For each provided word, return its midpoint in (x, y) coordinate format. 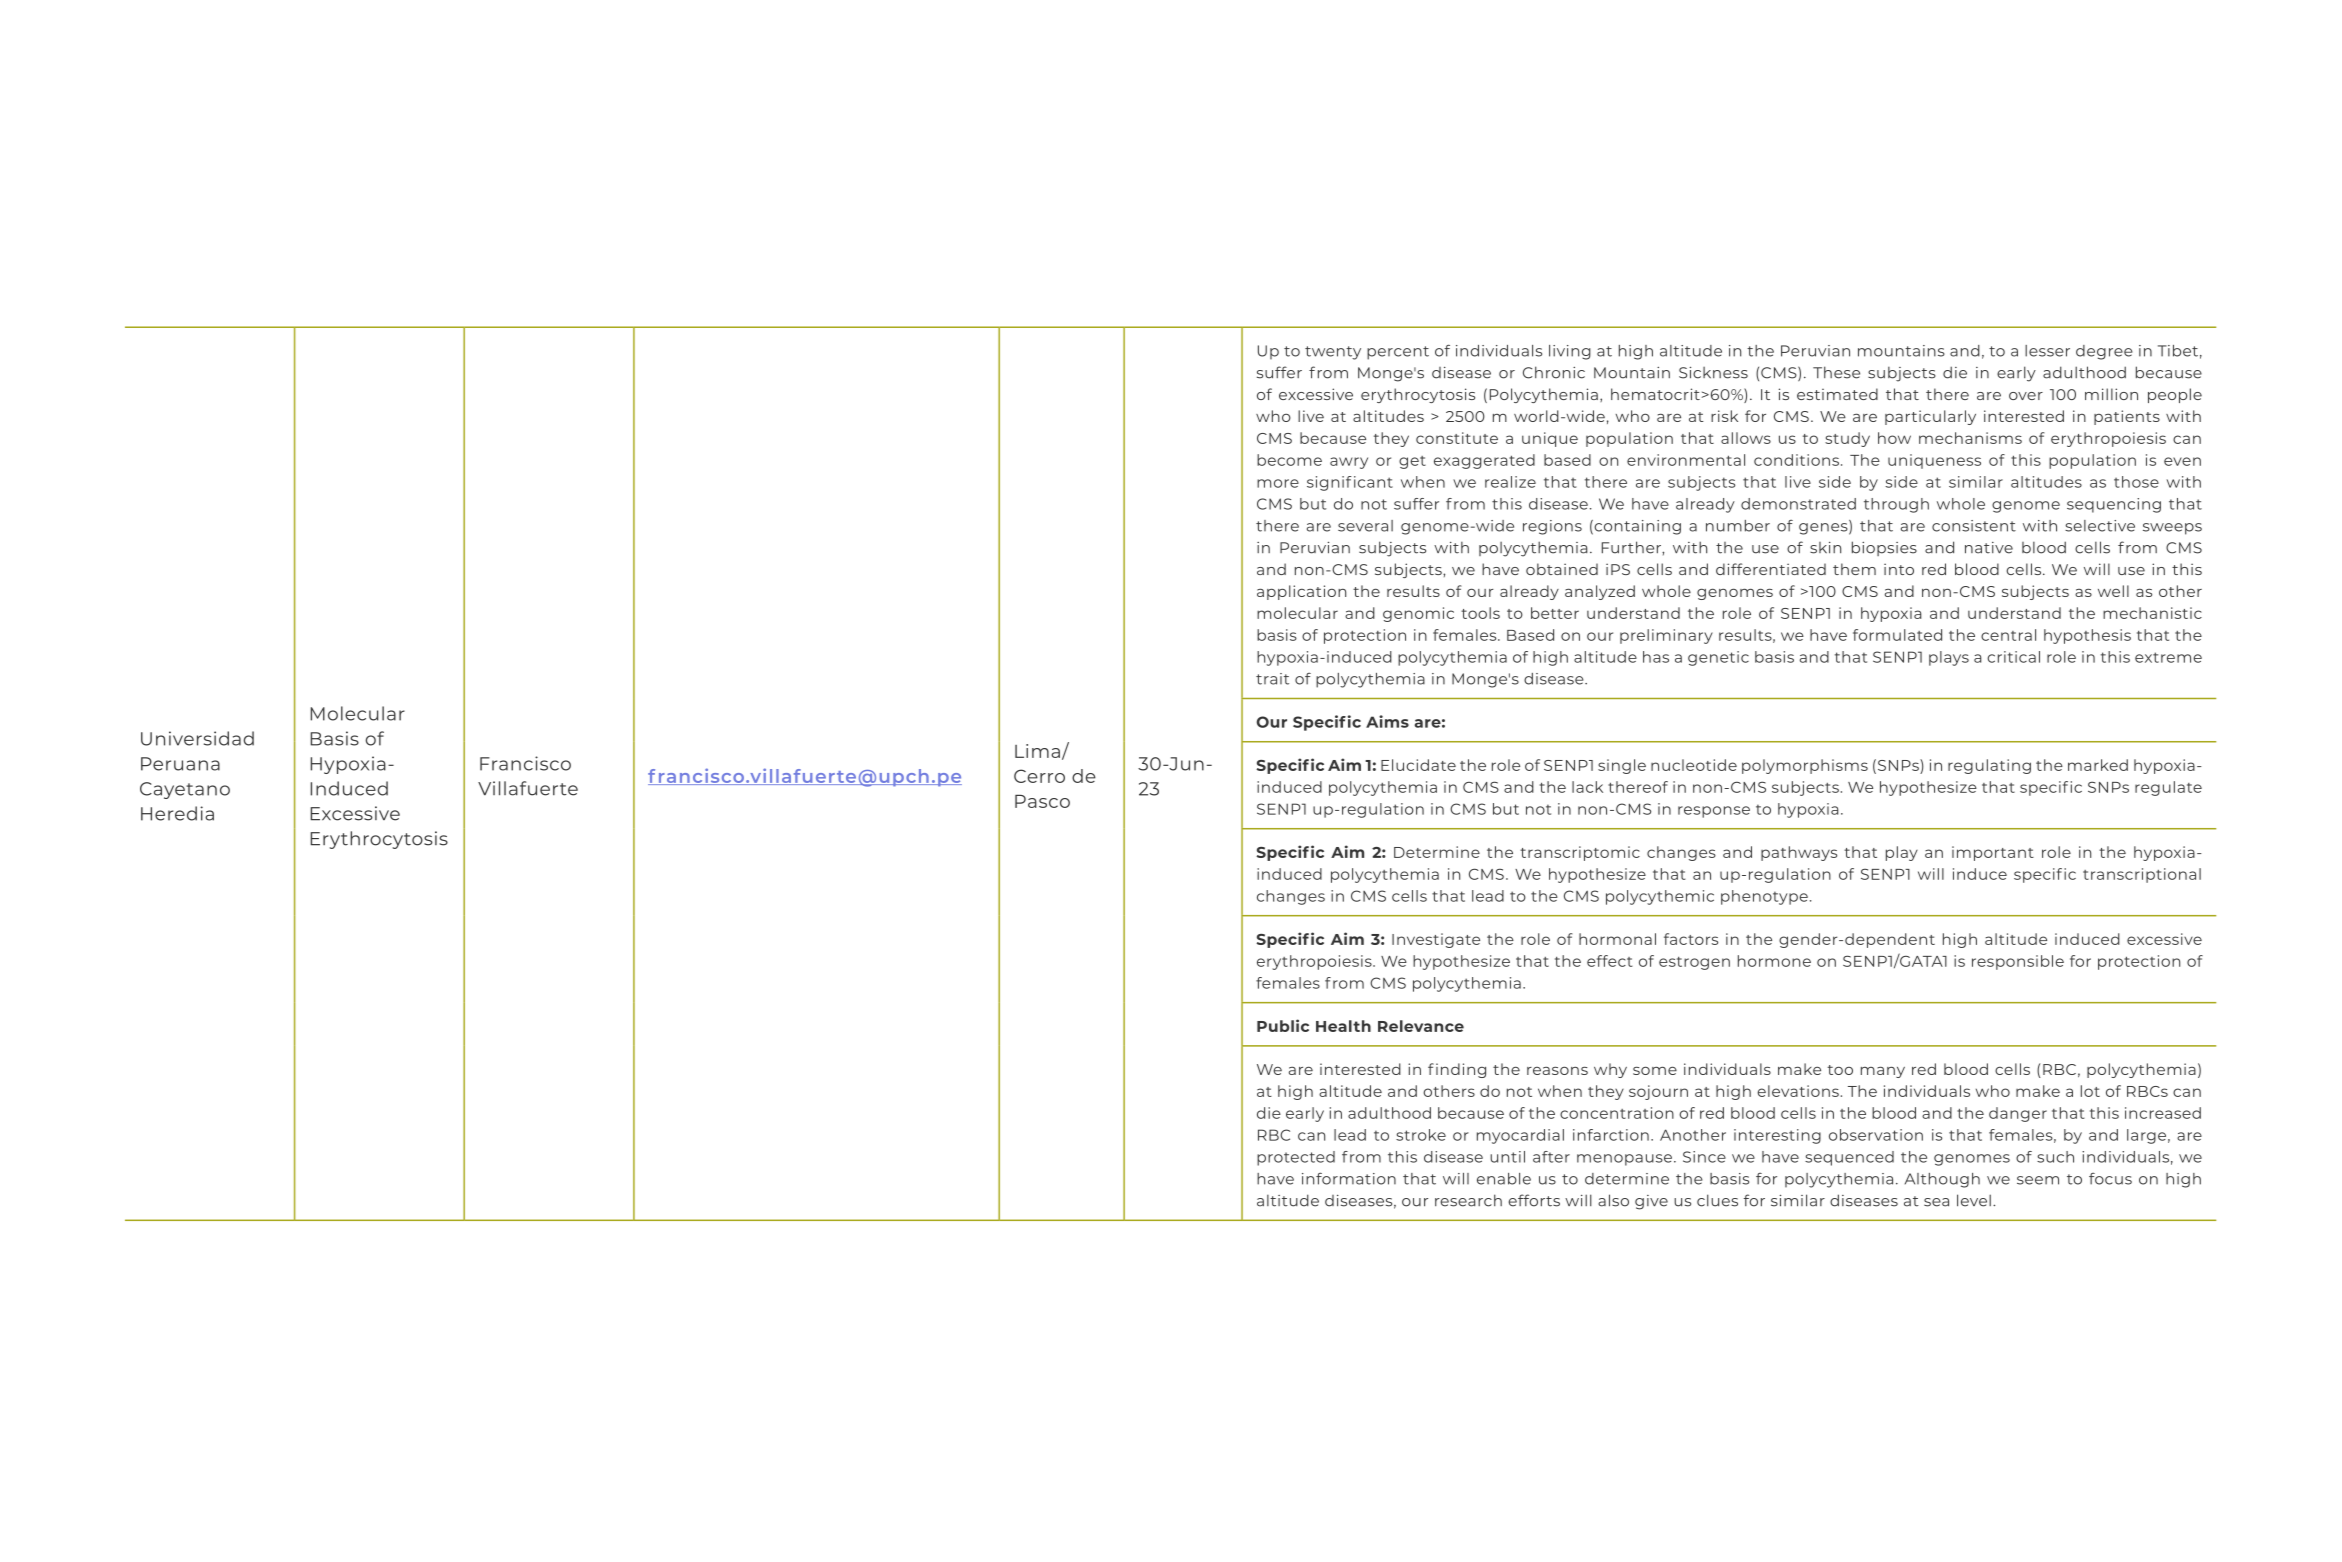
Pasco (1042, 801)
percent (1398, 353)
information (1349, 1178)
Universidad (197, 738)
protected (1296, 1158)
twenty (1333, 353)
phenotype (1764, 897)
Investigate (1436, 940)
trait (1272, 679)
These (1836, 372)
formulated (1897, 635)
